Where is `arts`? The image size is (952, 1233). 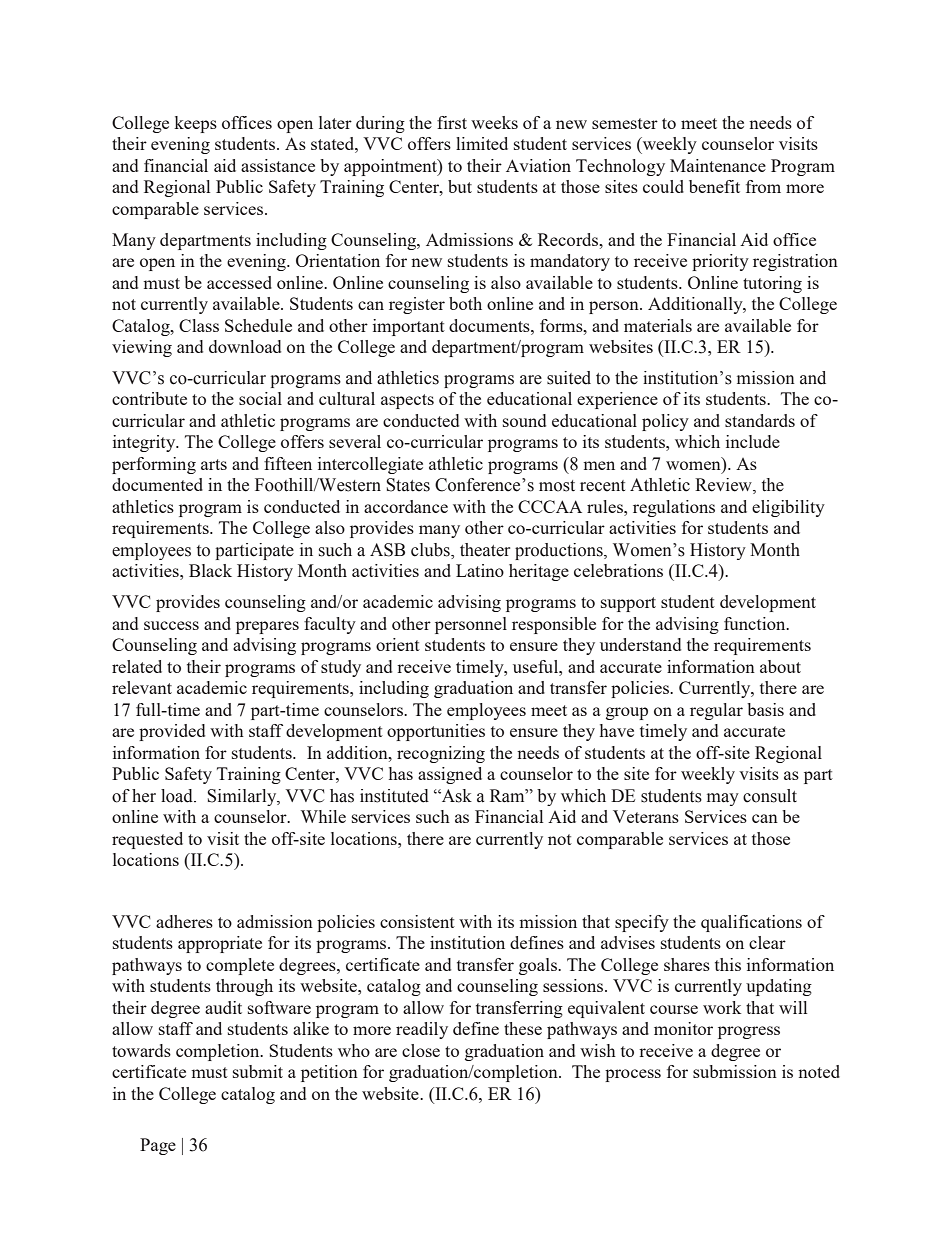
arts is located at coordinates (214, 464).
